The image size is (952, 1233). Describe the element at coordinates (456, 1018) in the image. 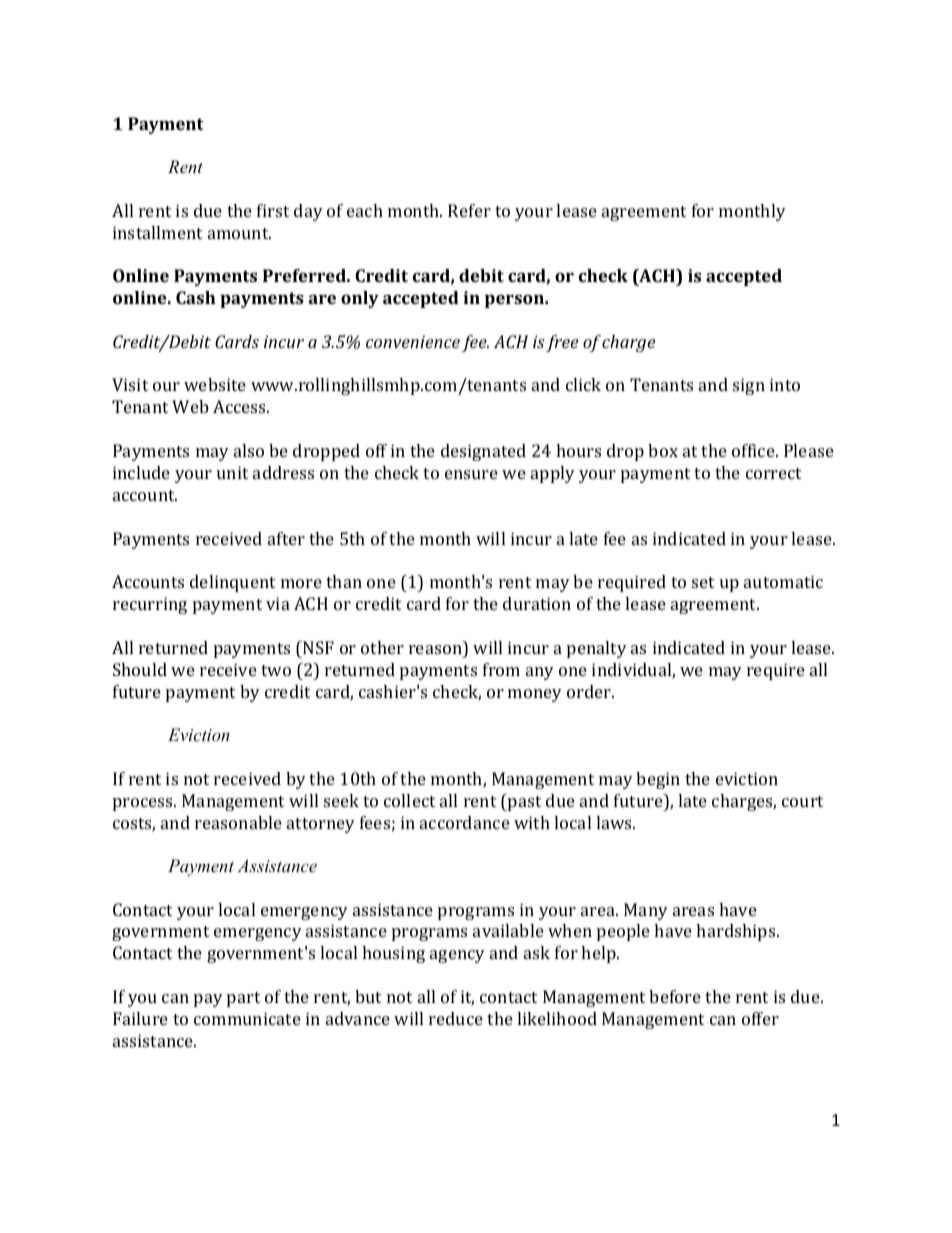

I see `reduce` at that location.
